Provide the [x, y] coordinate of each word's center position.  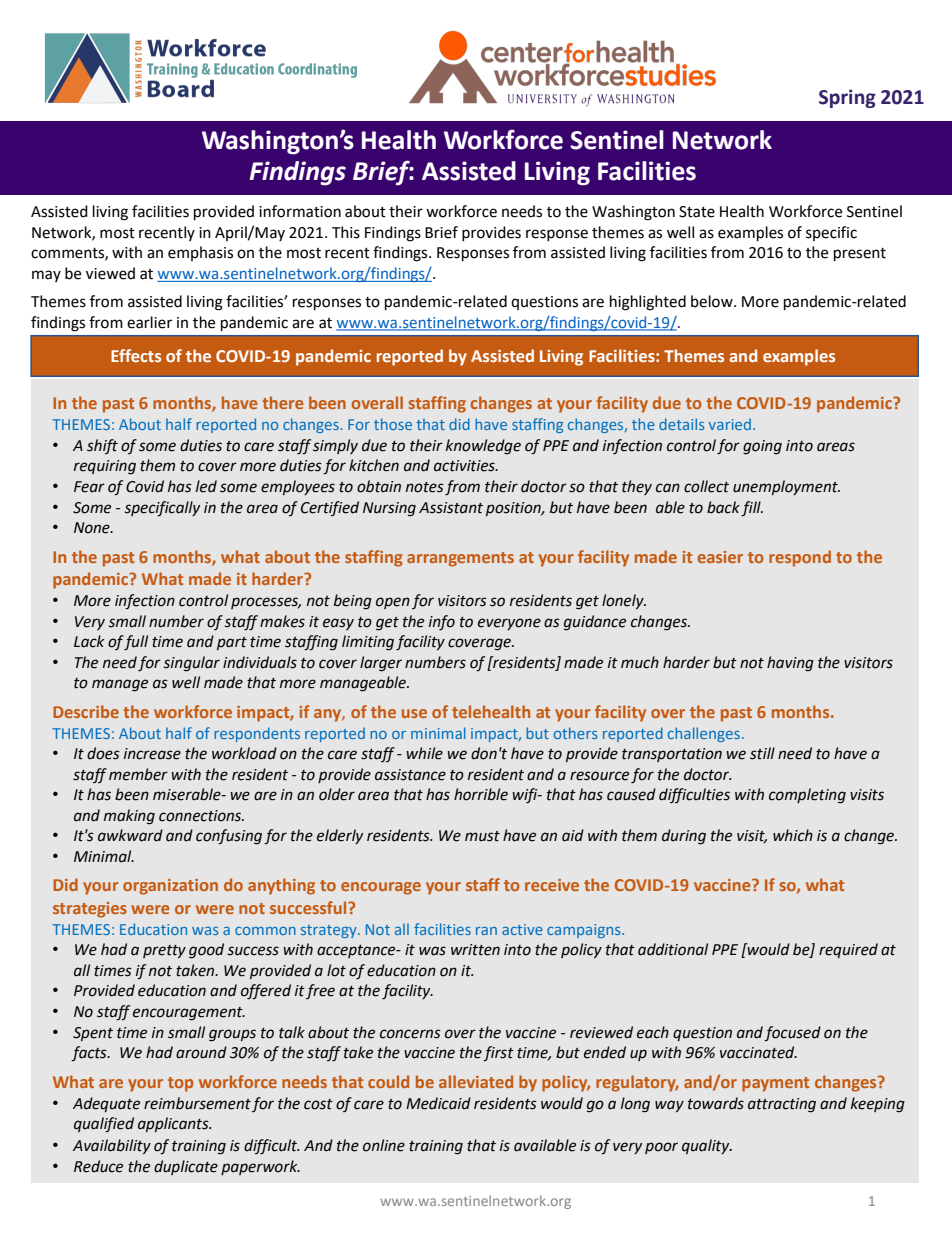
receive [552, 885]
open [393, 603]
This [346, 232]
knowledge [483, 447]
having [790, 664]
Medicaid [438, 1103]
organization [170, 887]
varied [730, 424]
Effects [136, 355]
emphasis [200, 253]
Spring [847, 98]
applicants [174, 1124]
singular [192, 664]
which [793, 835]
